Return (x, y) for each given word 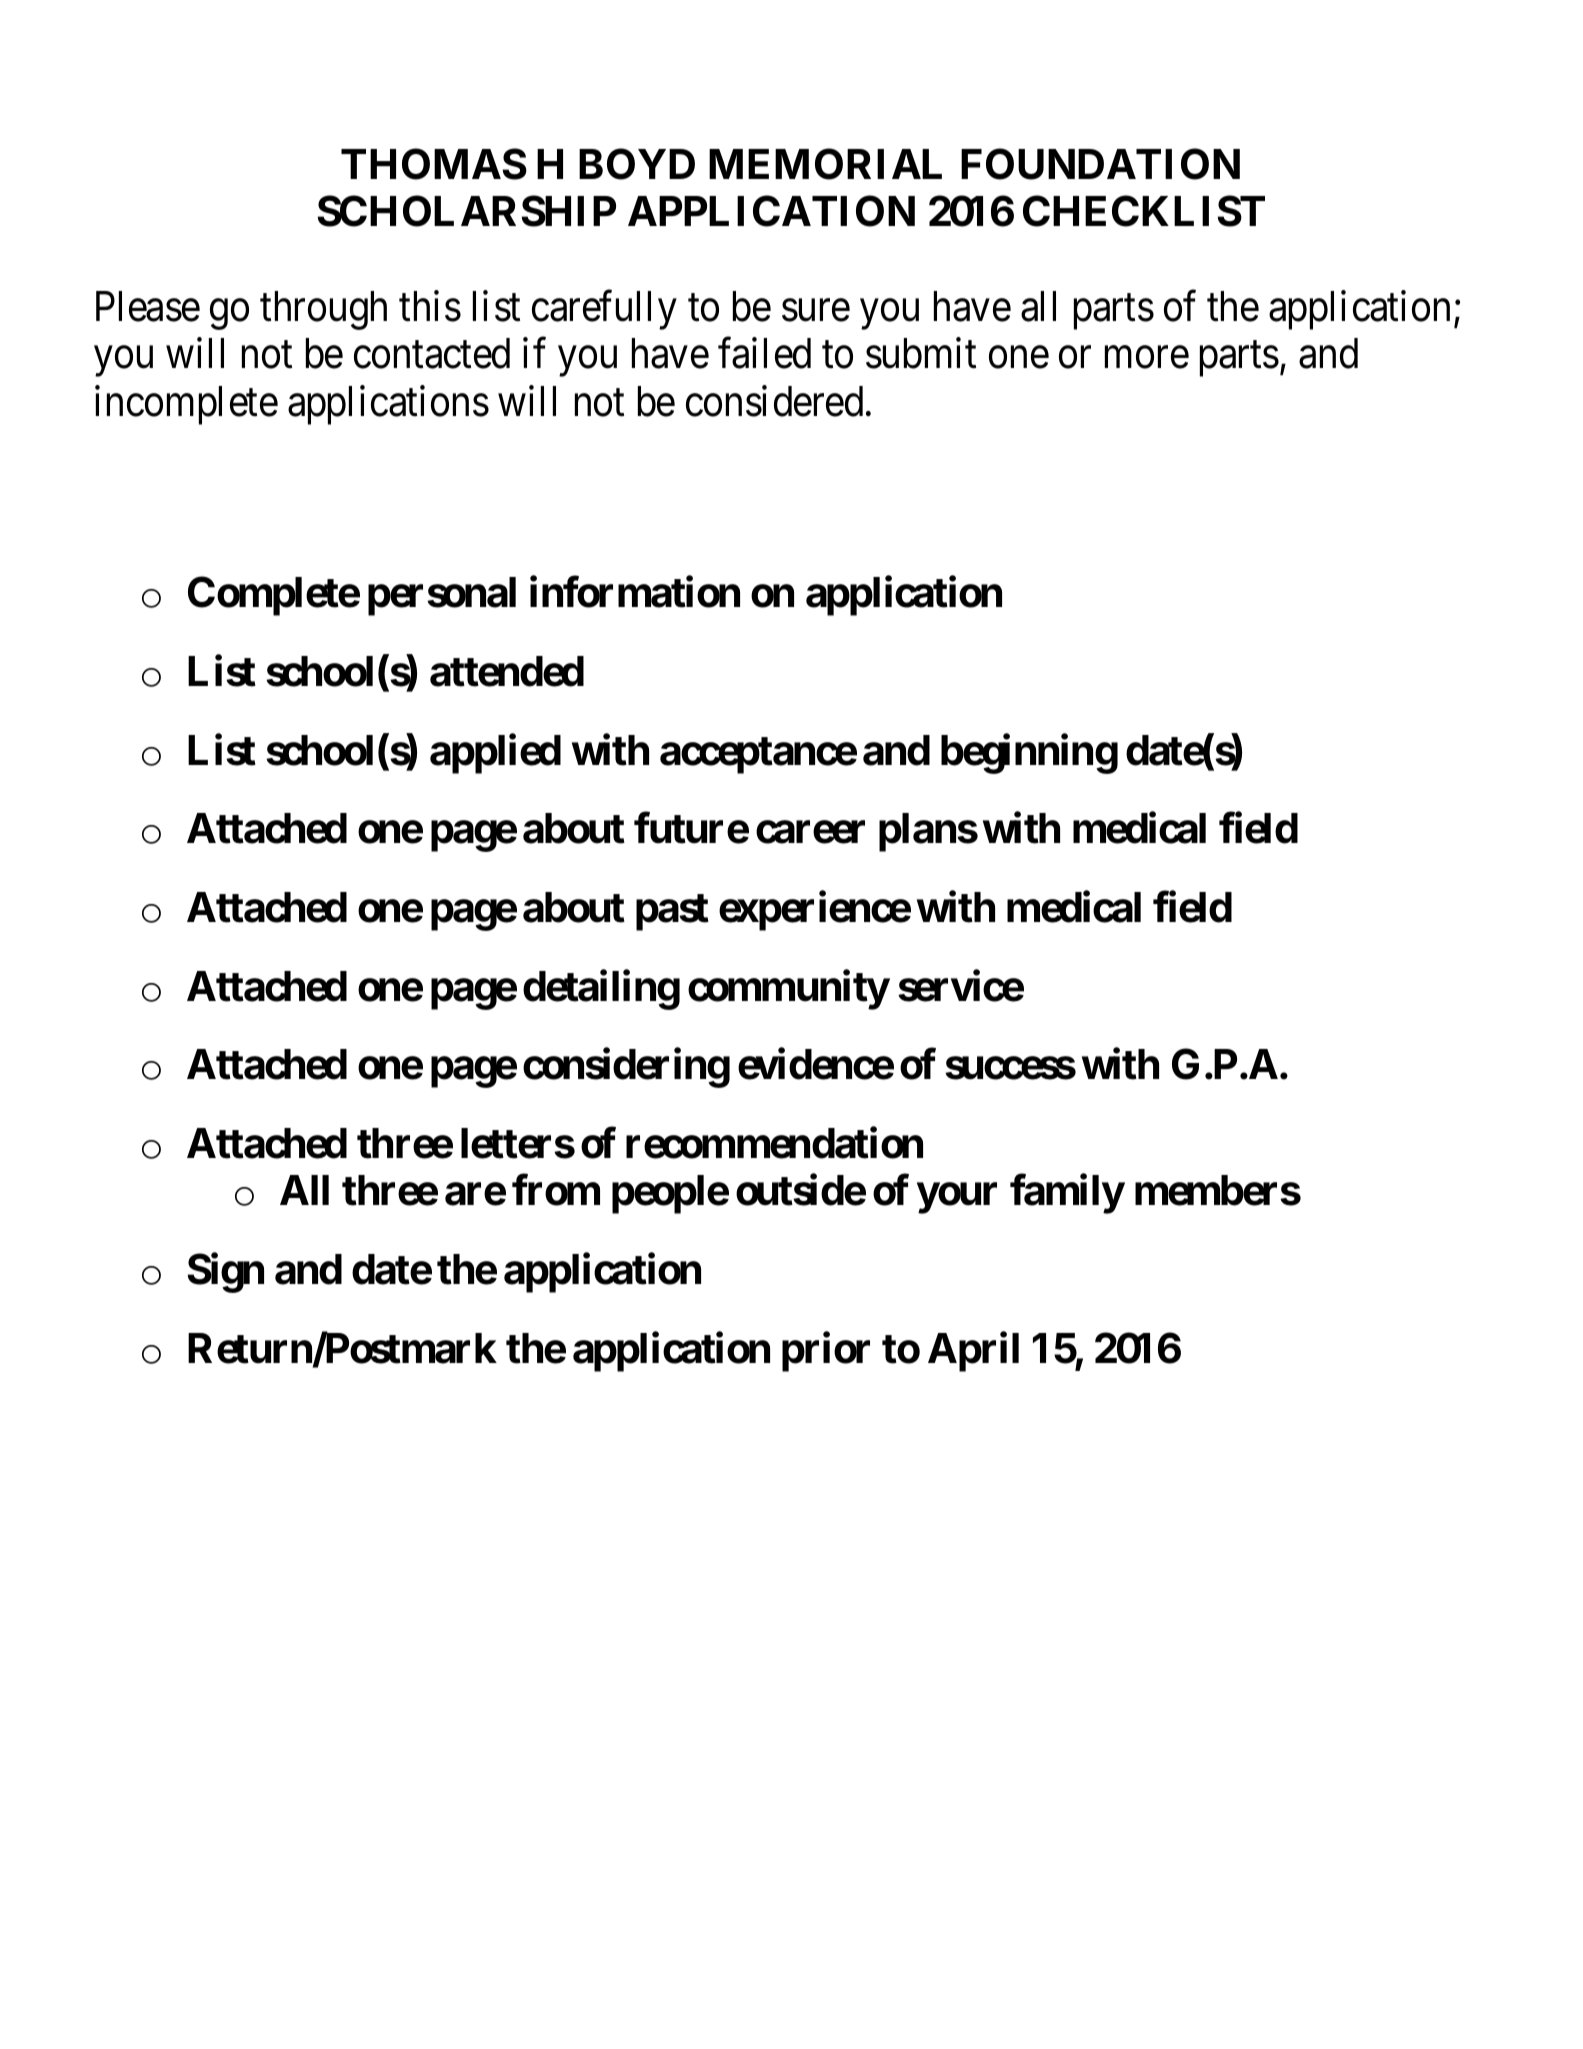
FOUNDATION (1100, 164)
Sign (226, 1273)
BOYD (637, 164)
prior (826, 1352)
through (323, 310)
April (973, 1352)
